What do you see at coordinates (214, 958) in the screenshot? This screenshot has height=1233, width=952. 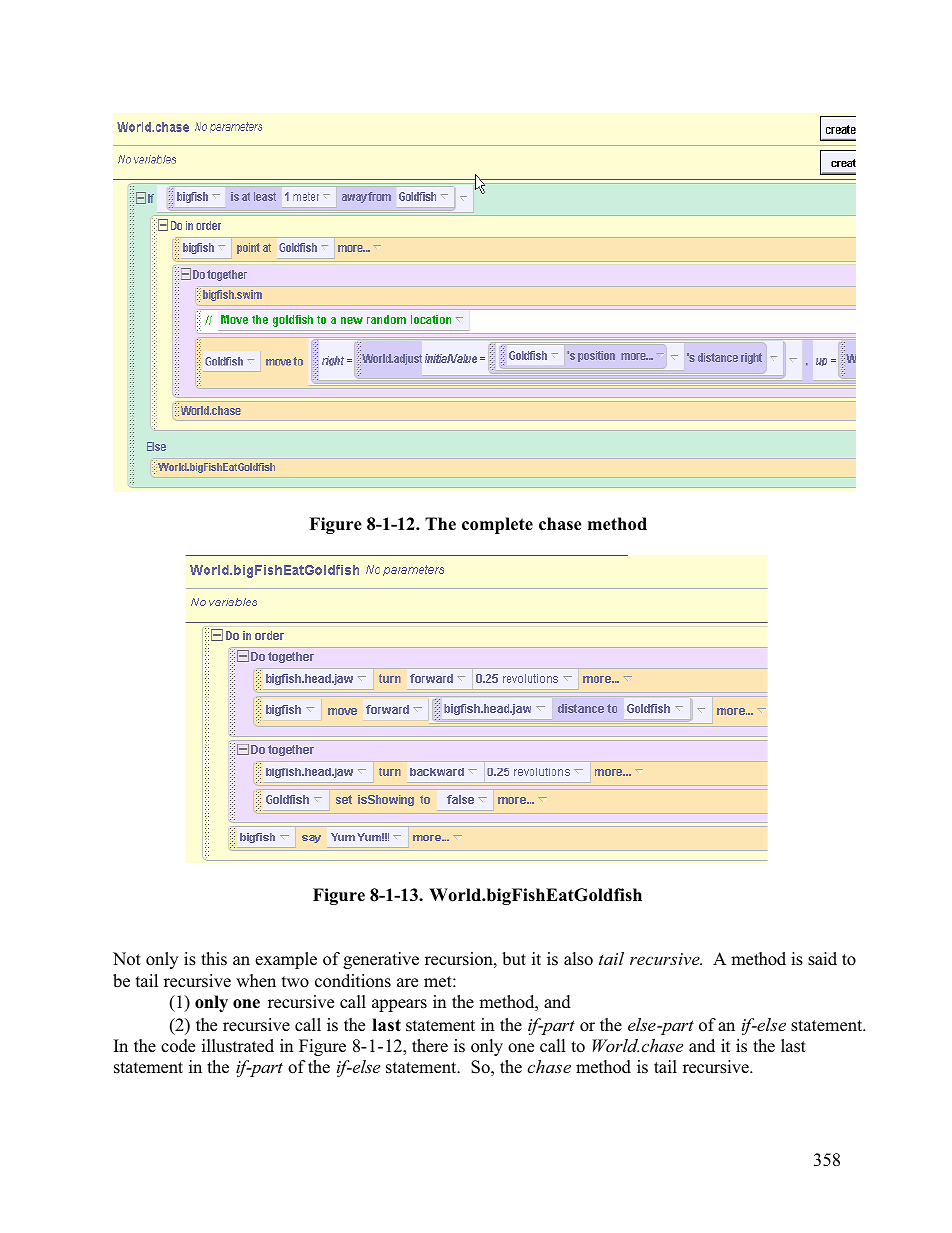 I see `this` at bounding box center [214, 958].
